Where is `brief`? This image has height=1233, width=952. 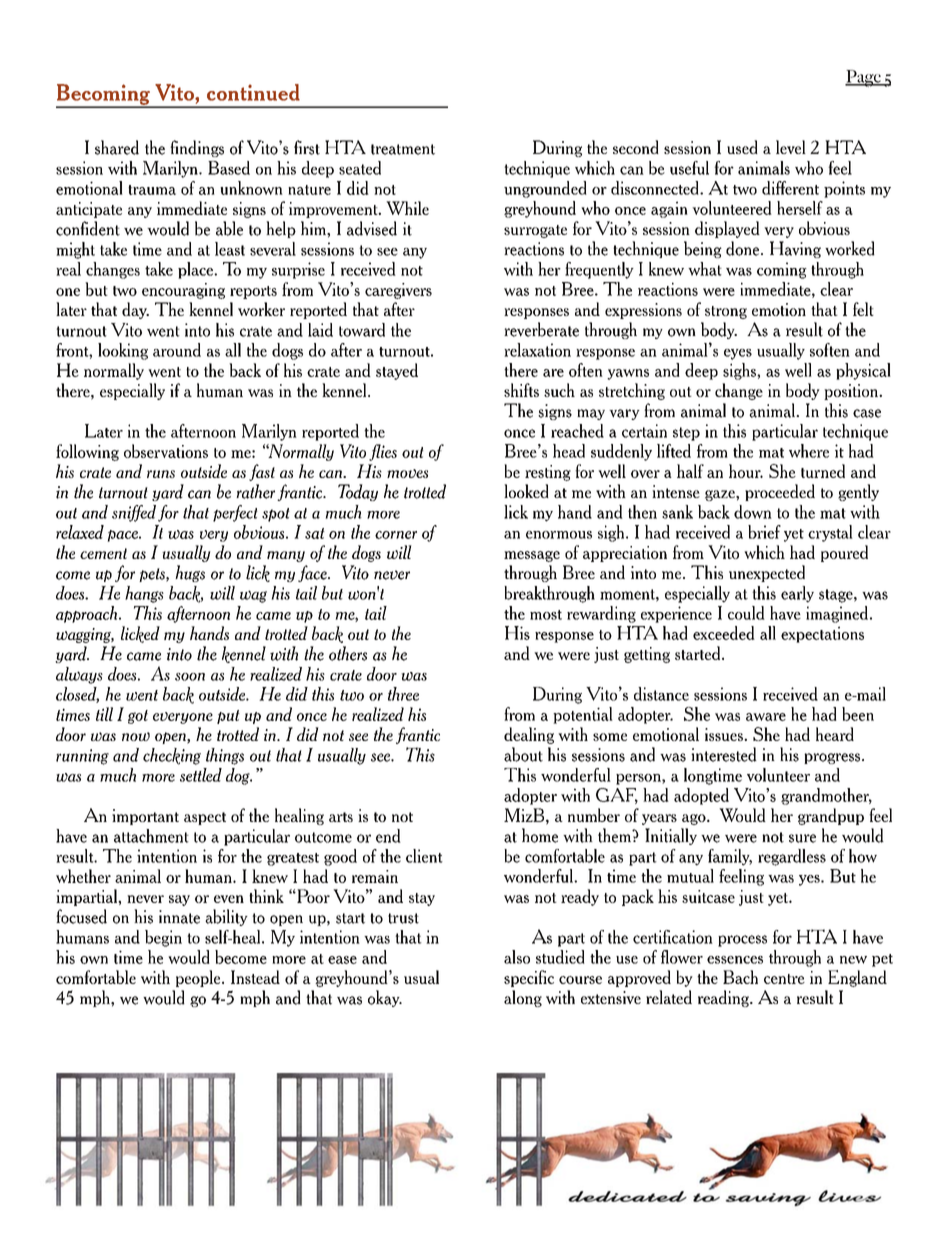 brief is located at coordinates (764, 532).
